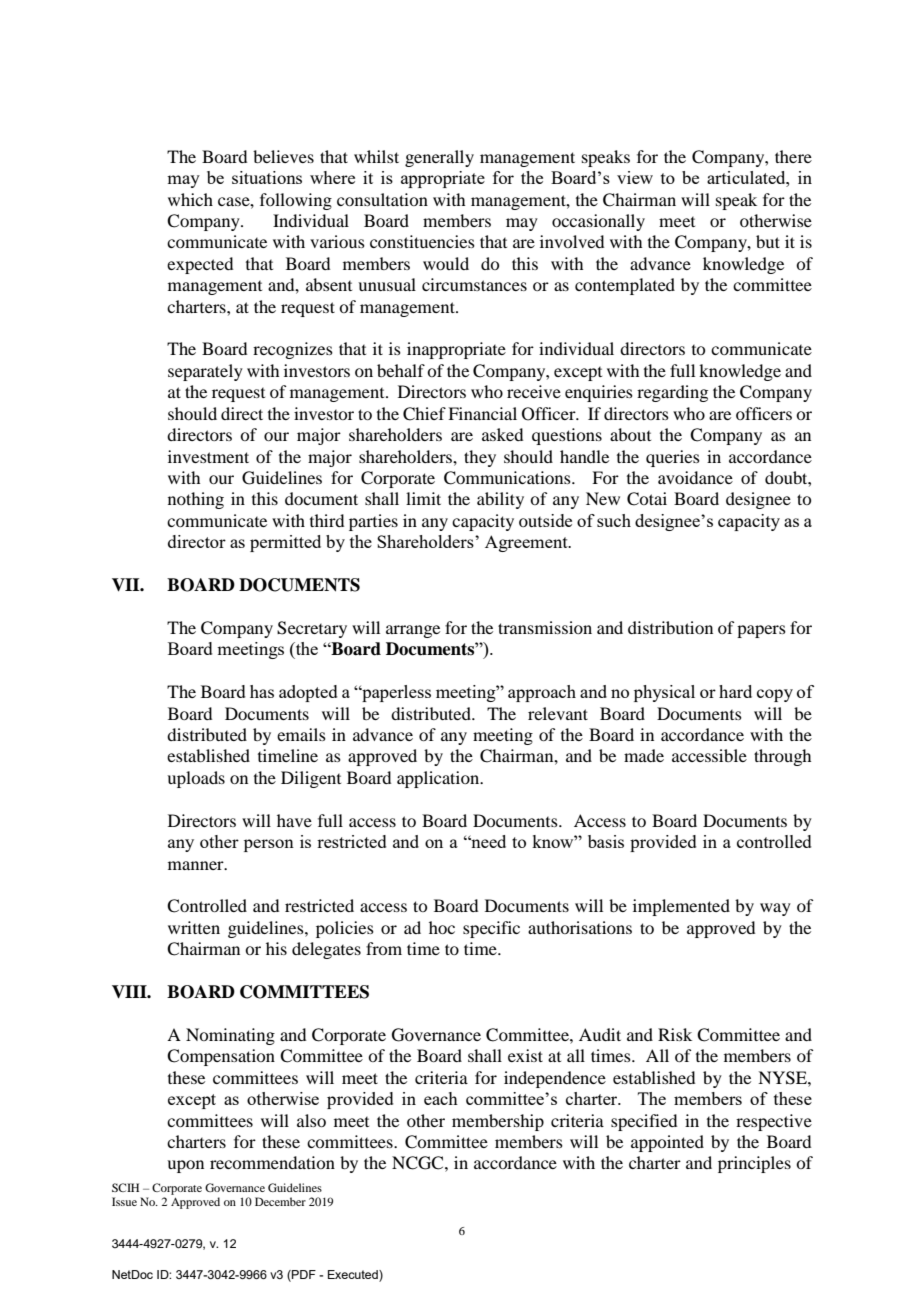 This document has width=924, height=1307. I want to click on paperless, so click(395, 693).
